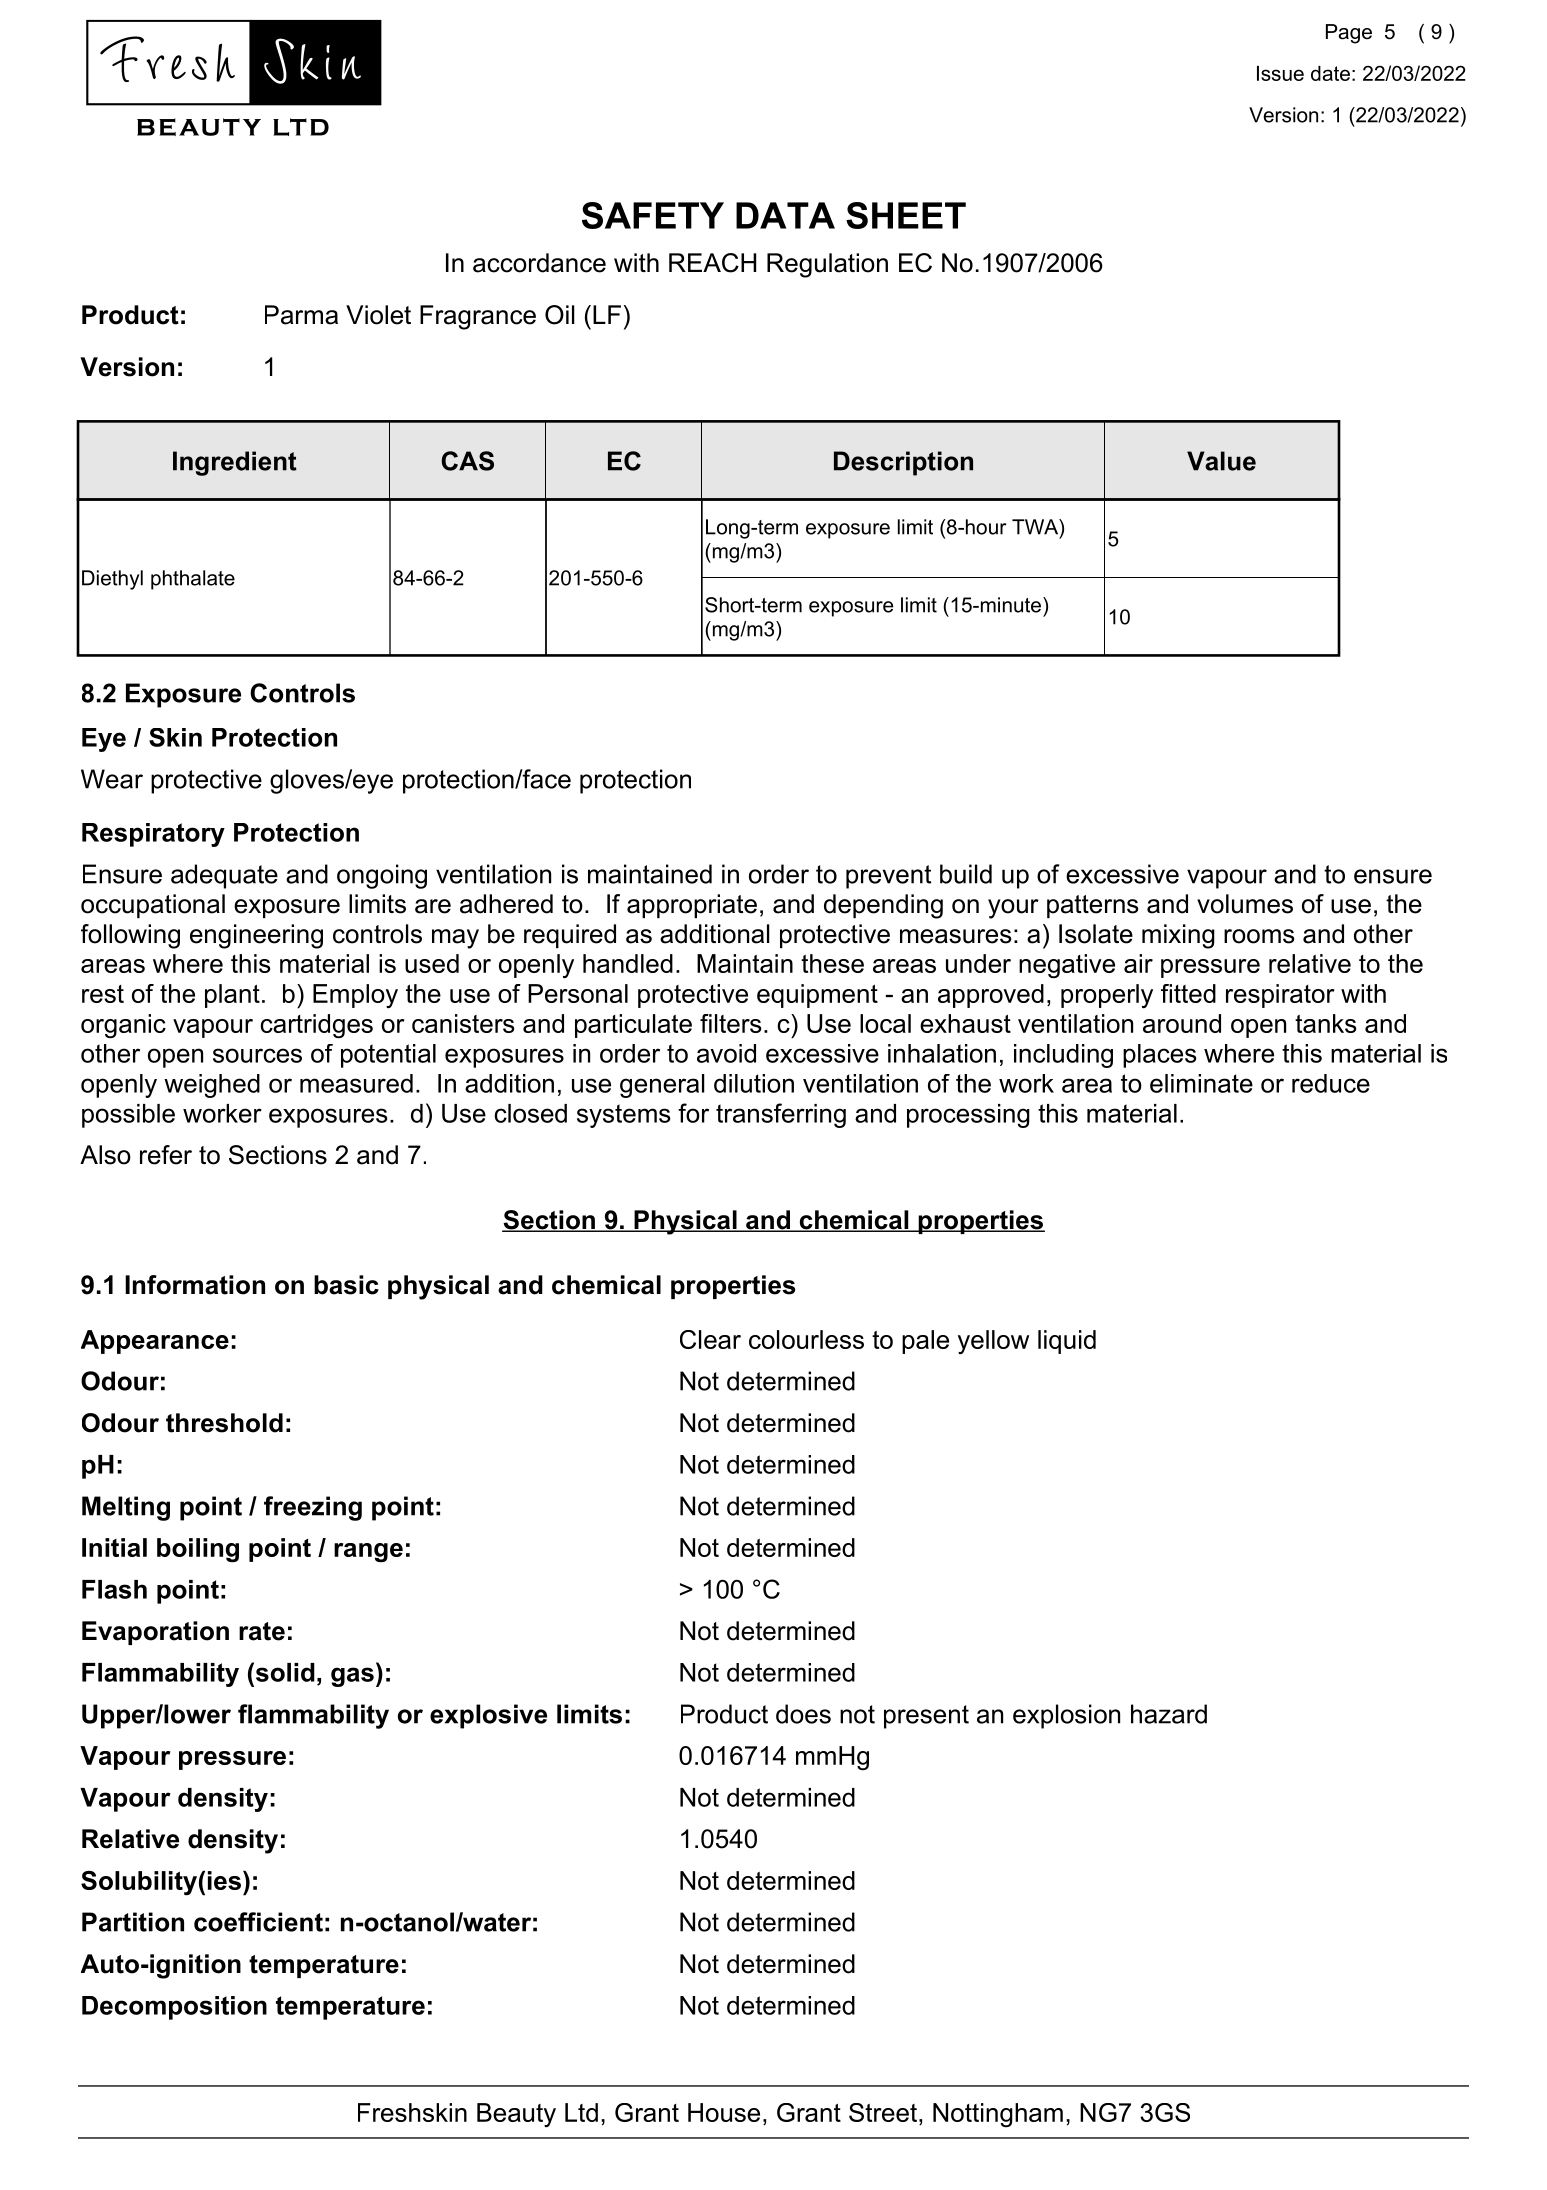  I want to click on appropriate, so click(692, 906).
